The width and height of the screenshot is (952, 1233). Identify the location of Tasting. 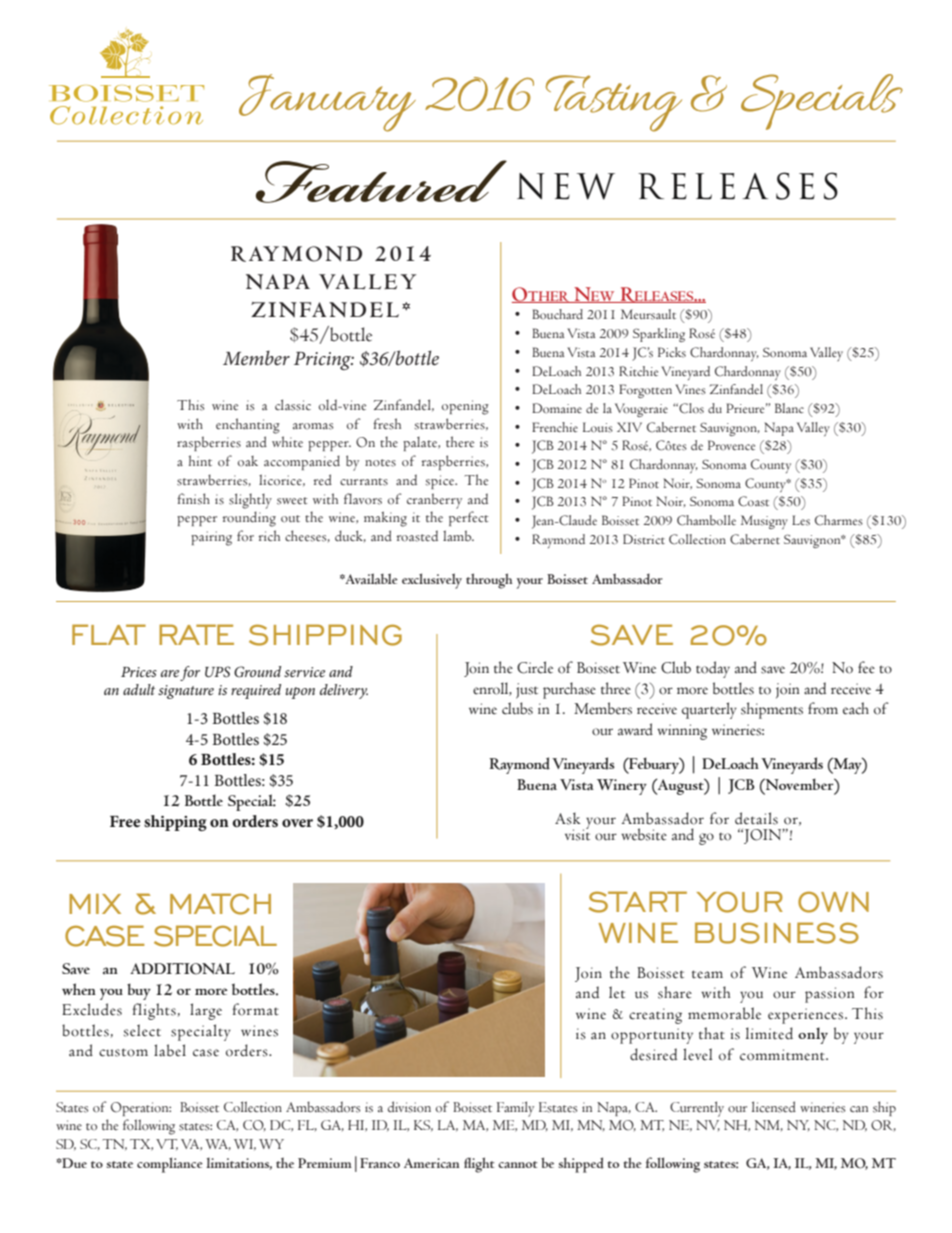
(614, 103).
